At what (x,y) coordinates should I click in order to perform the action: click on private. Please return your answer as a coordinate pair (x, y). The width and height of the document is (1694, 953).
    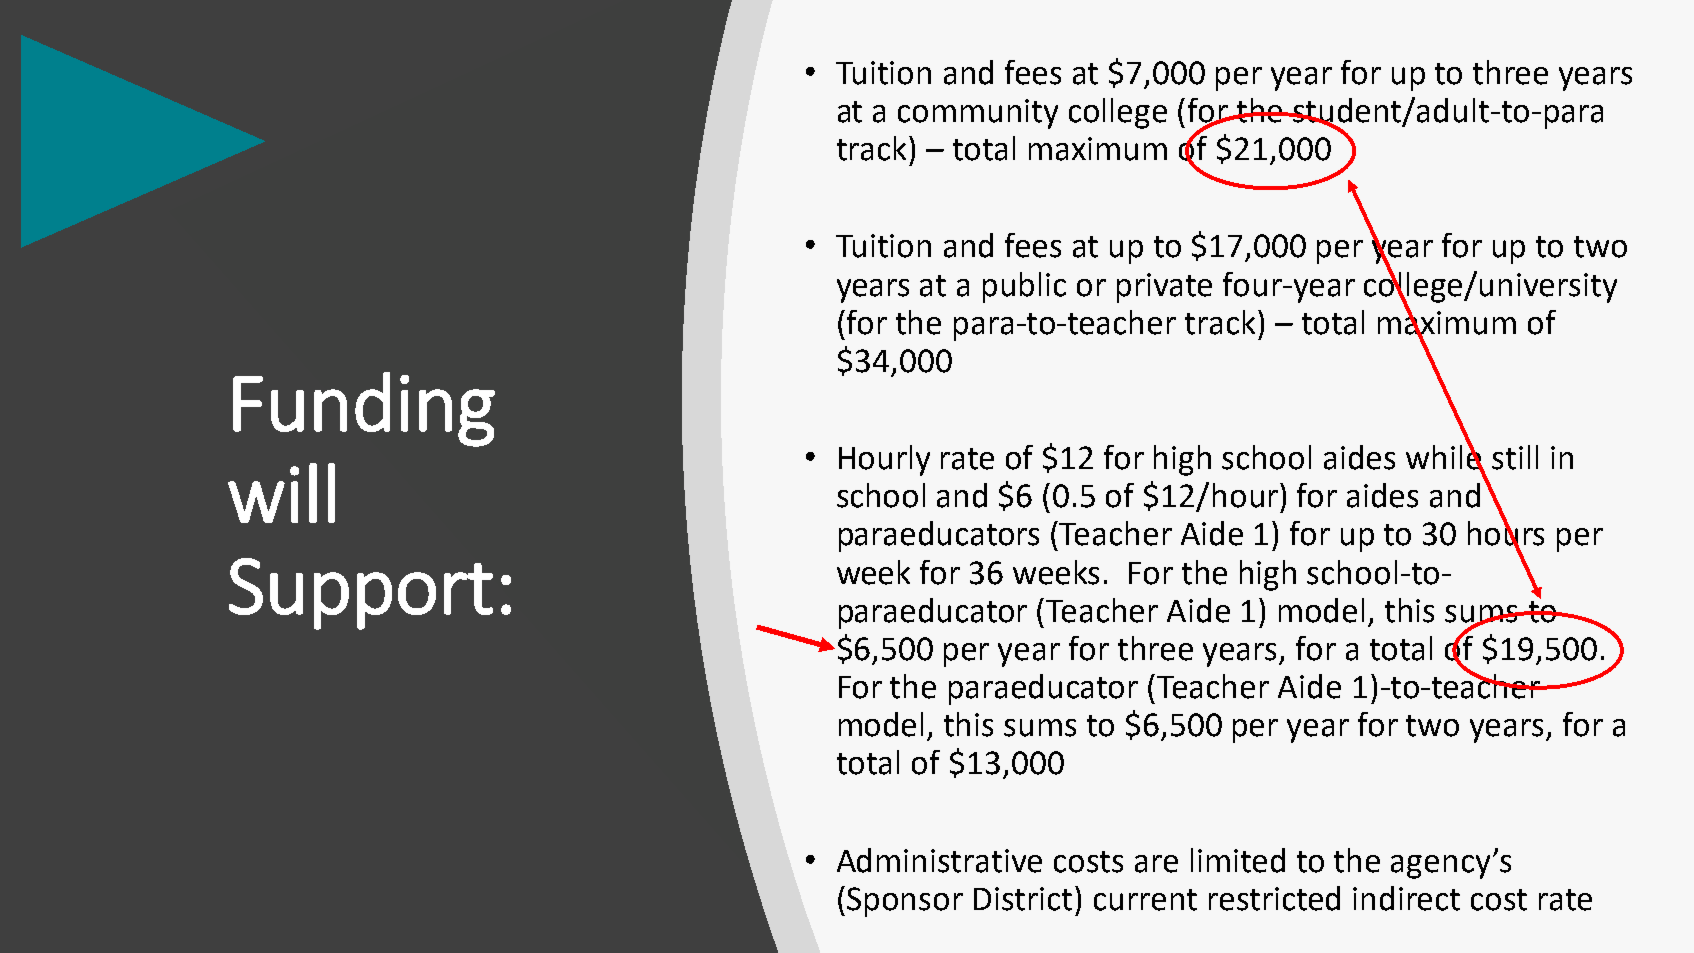
    Looking at the image, I should click on (1164, 288).
